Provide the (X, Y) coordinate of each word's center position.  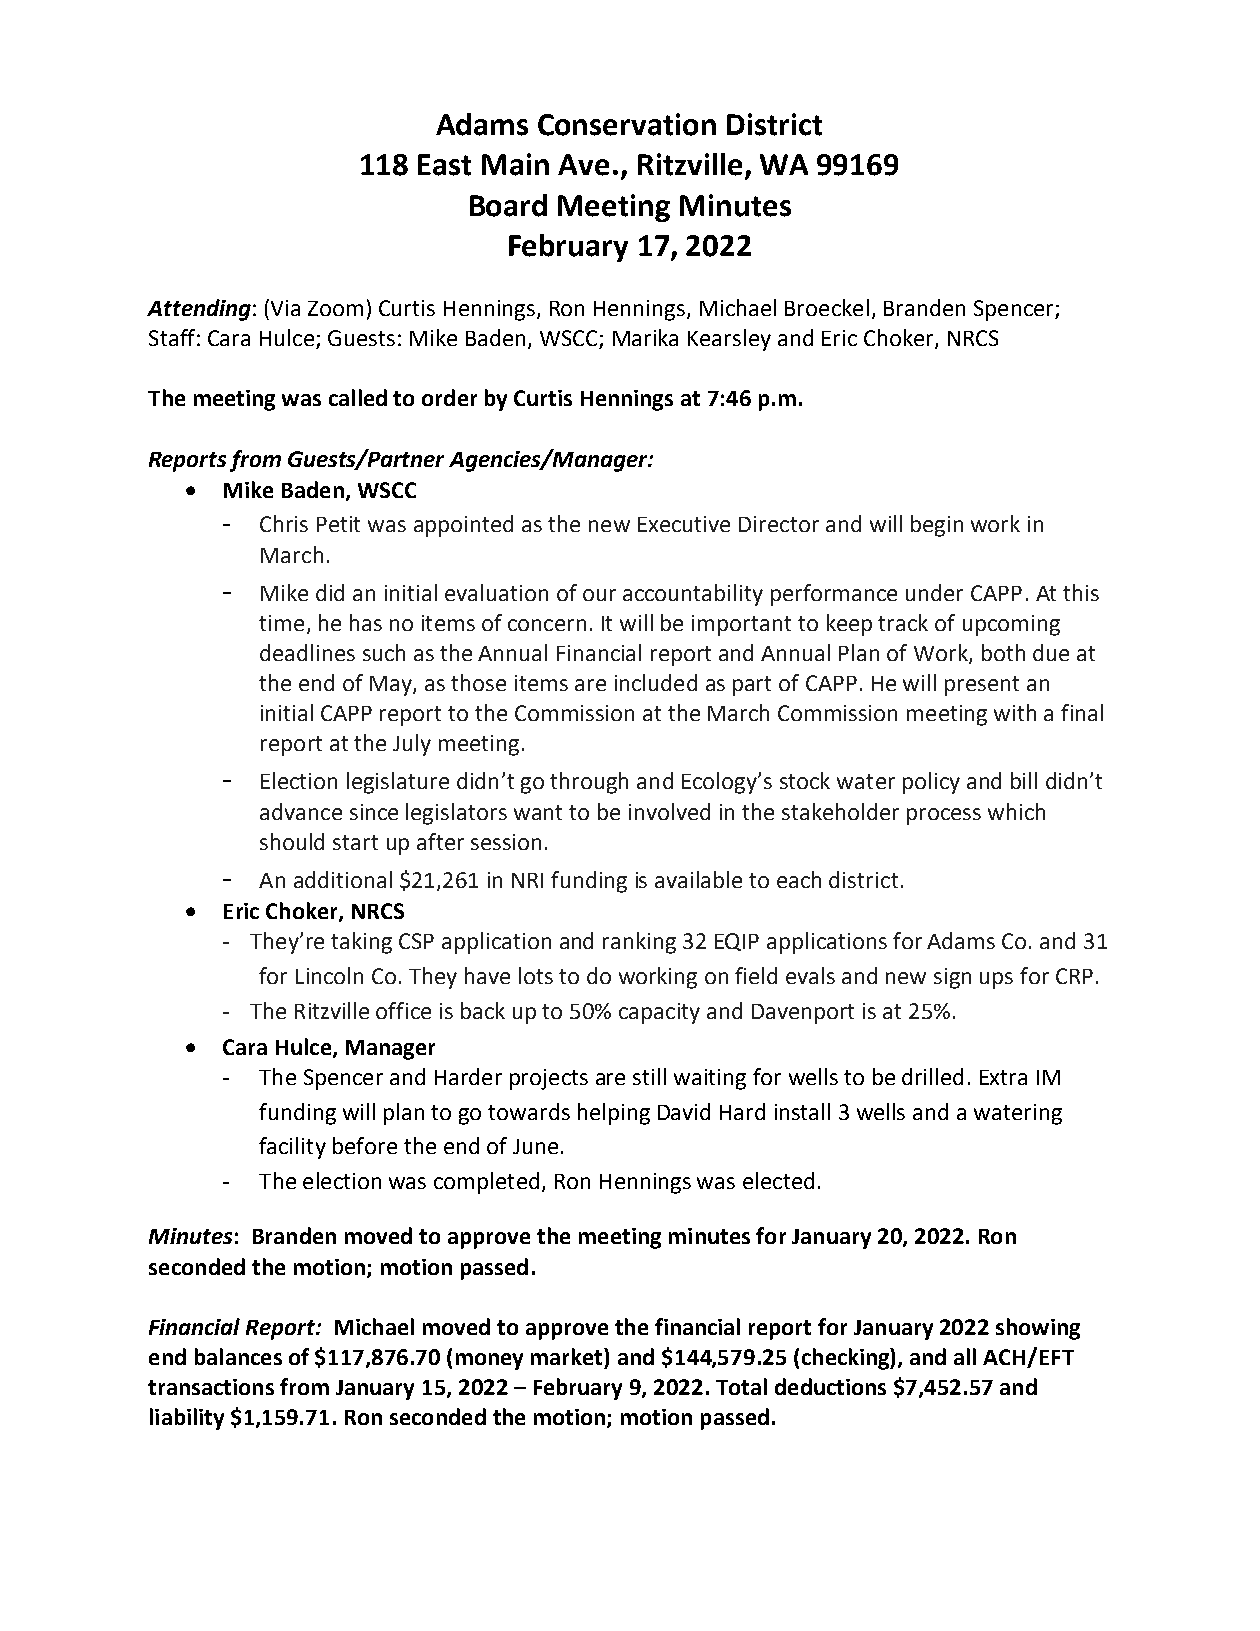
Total (741, 1386)
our (599, 595)
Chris (284, 523)
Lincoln (329, 975)
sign (952, 978)
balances (238, 1356)
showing (1038, 1329)
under (934, 592)
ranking (639, 943)
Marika (645, 337)
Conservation (627, 124)
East (444, 165)
